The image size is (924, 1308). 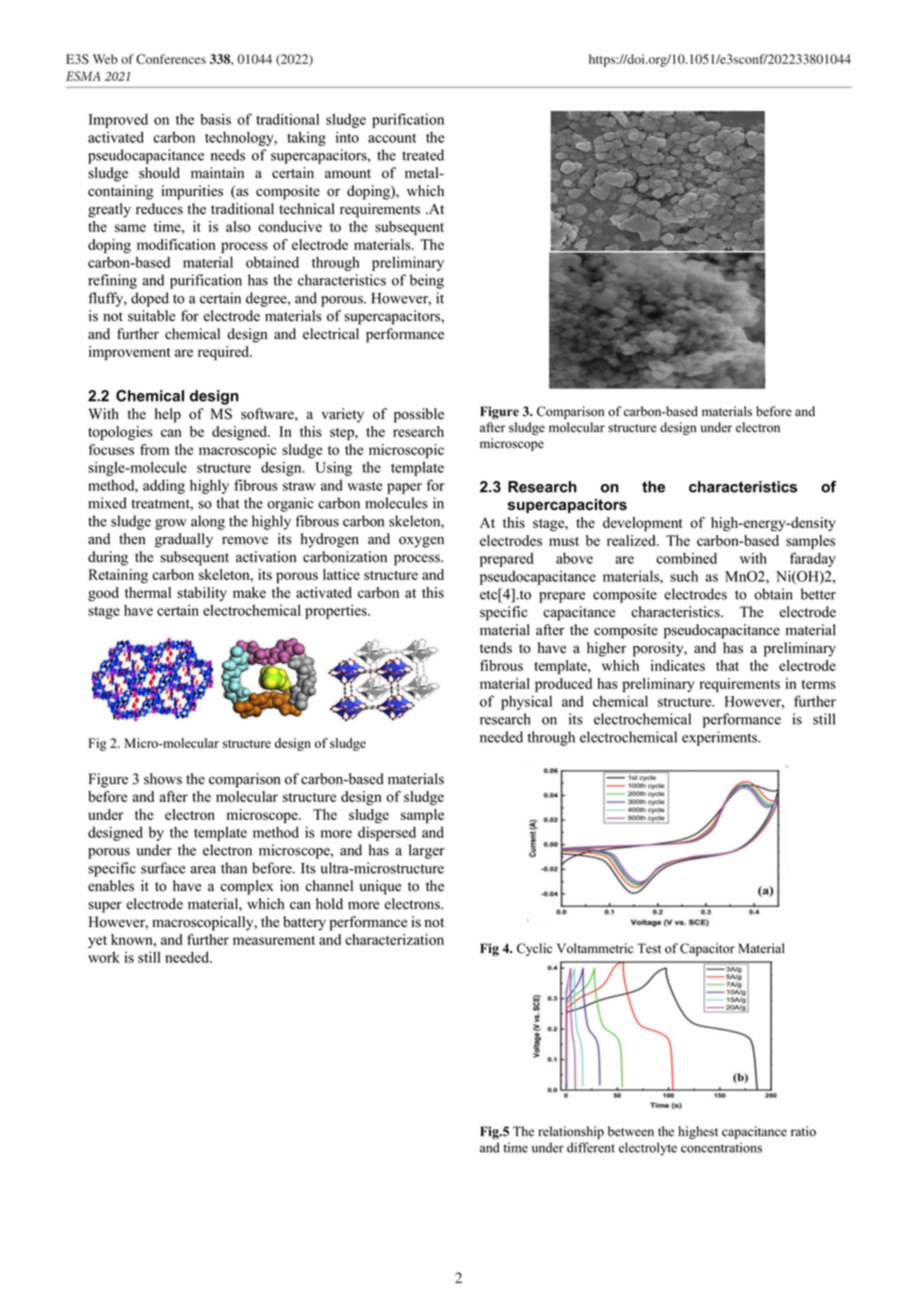 I want to click on treated, so click(x=423, y=155).
